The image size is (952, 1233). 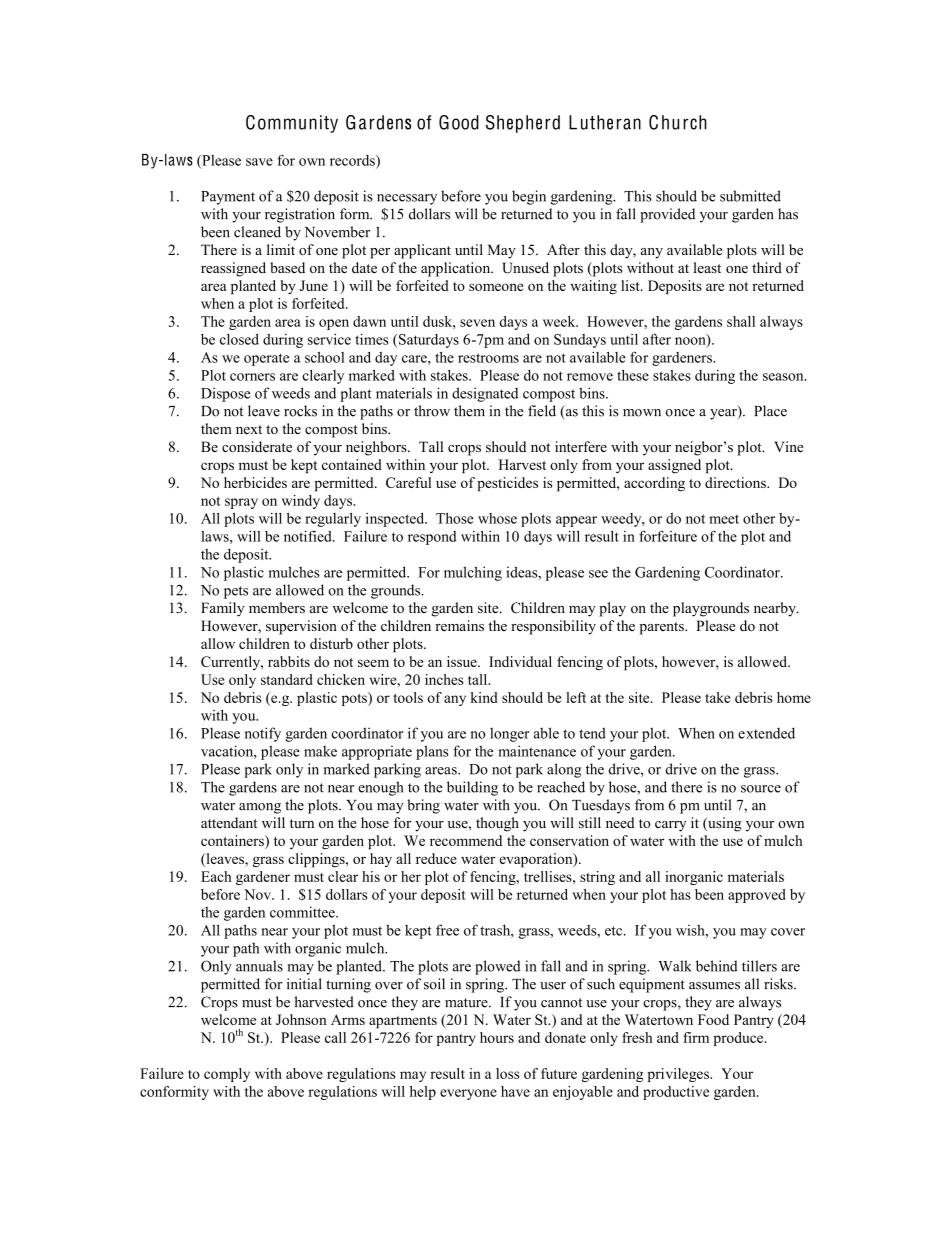 What do you see at coordinates (724, 414) in the screenshot?
I see `year` at bounding box center [724, 414].
